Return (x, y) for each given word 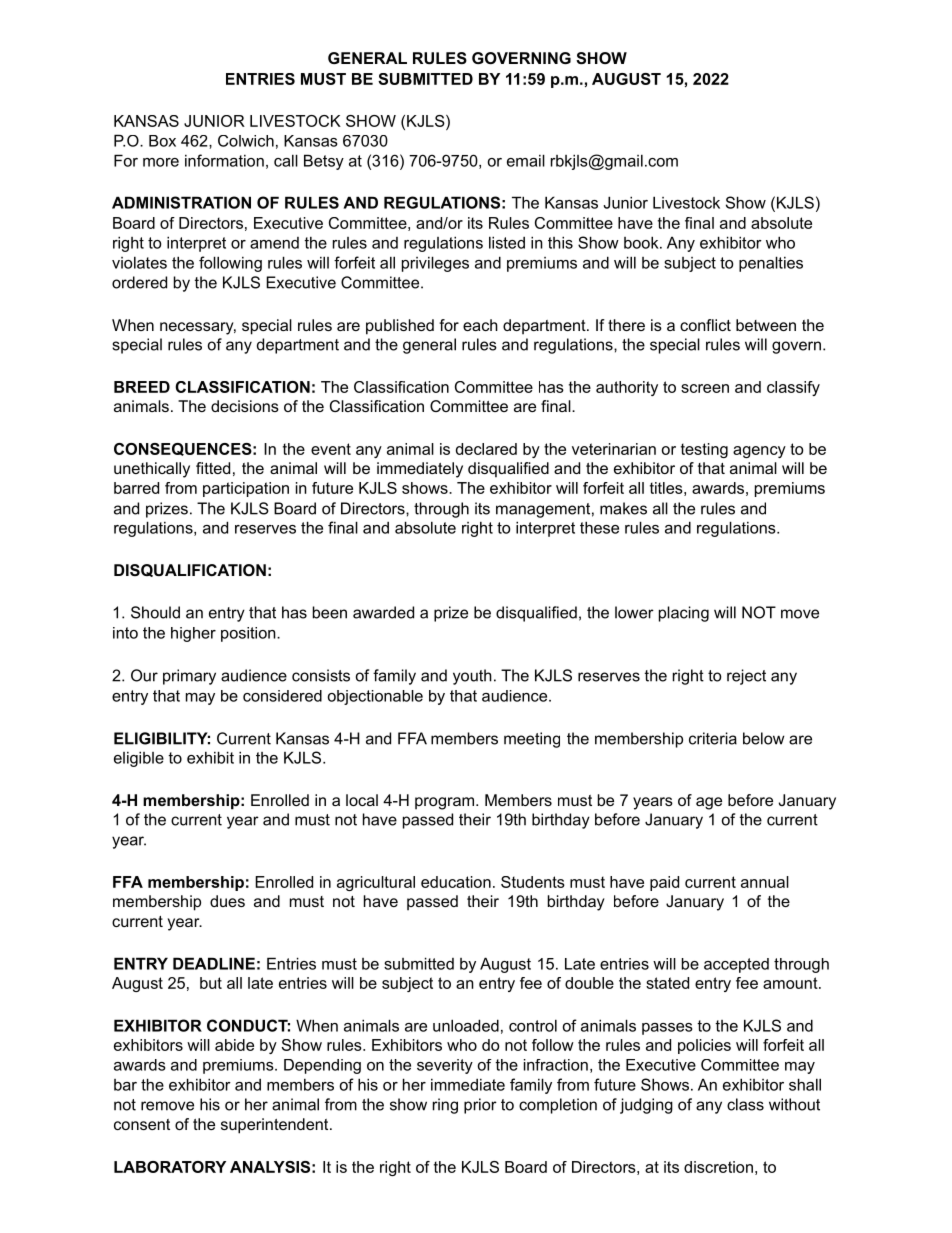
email (526, 160)
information (224, 160)
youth (472, 677)
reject (746, 677)
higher (193, 634)
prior (480, 1106)
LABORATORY (170, 1167)
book (642, 242)
